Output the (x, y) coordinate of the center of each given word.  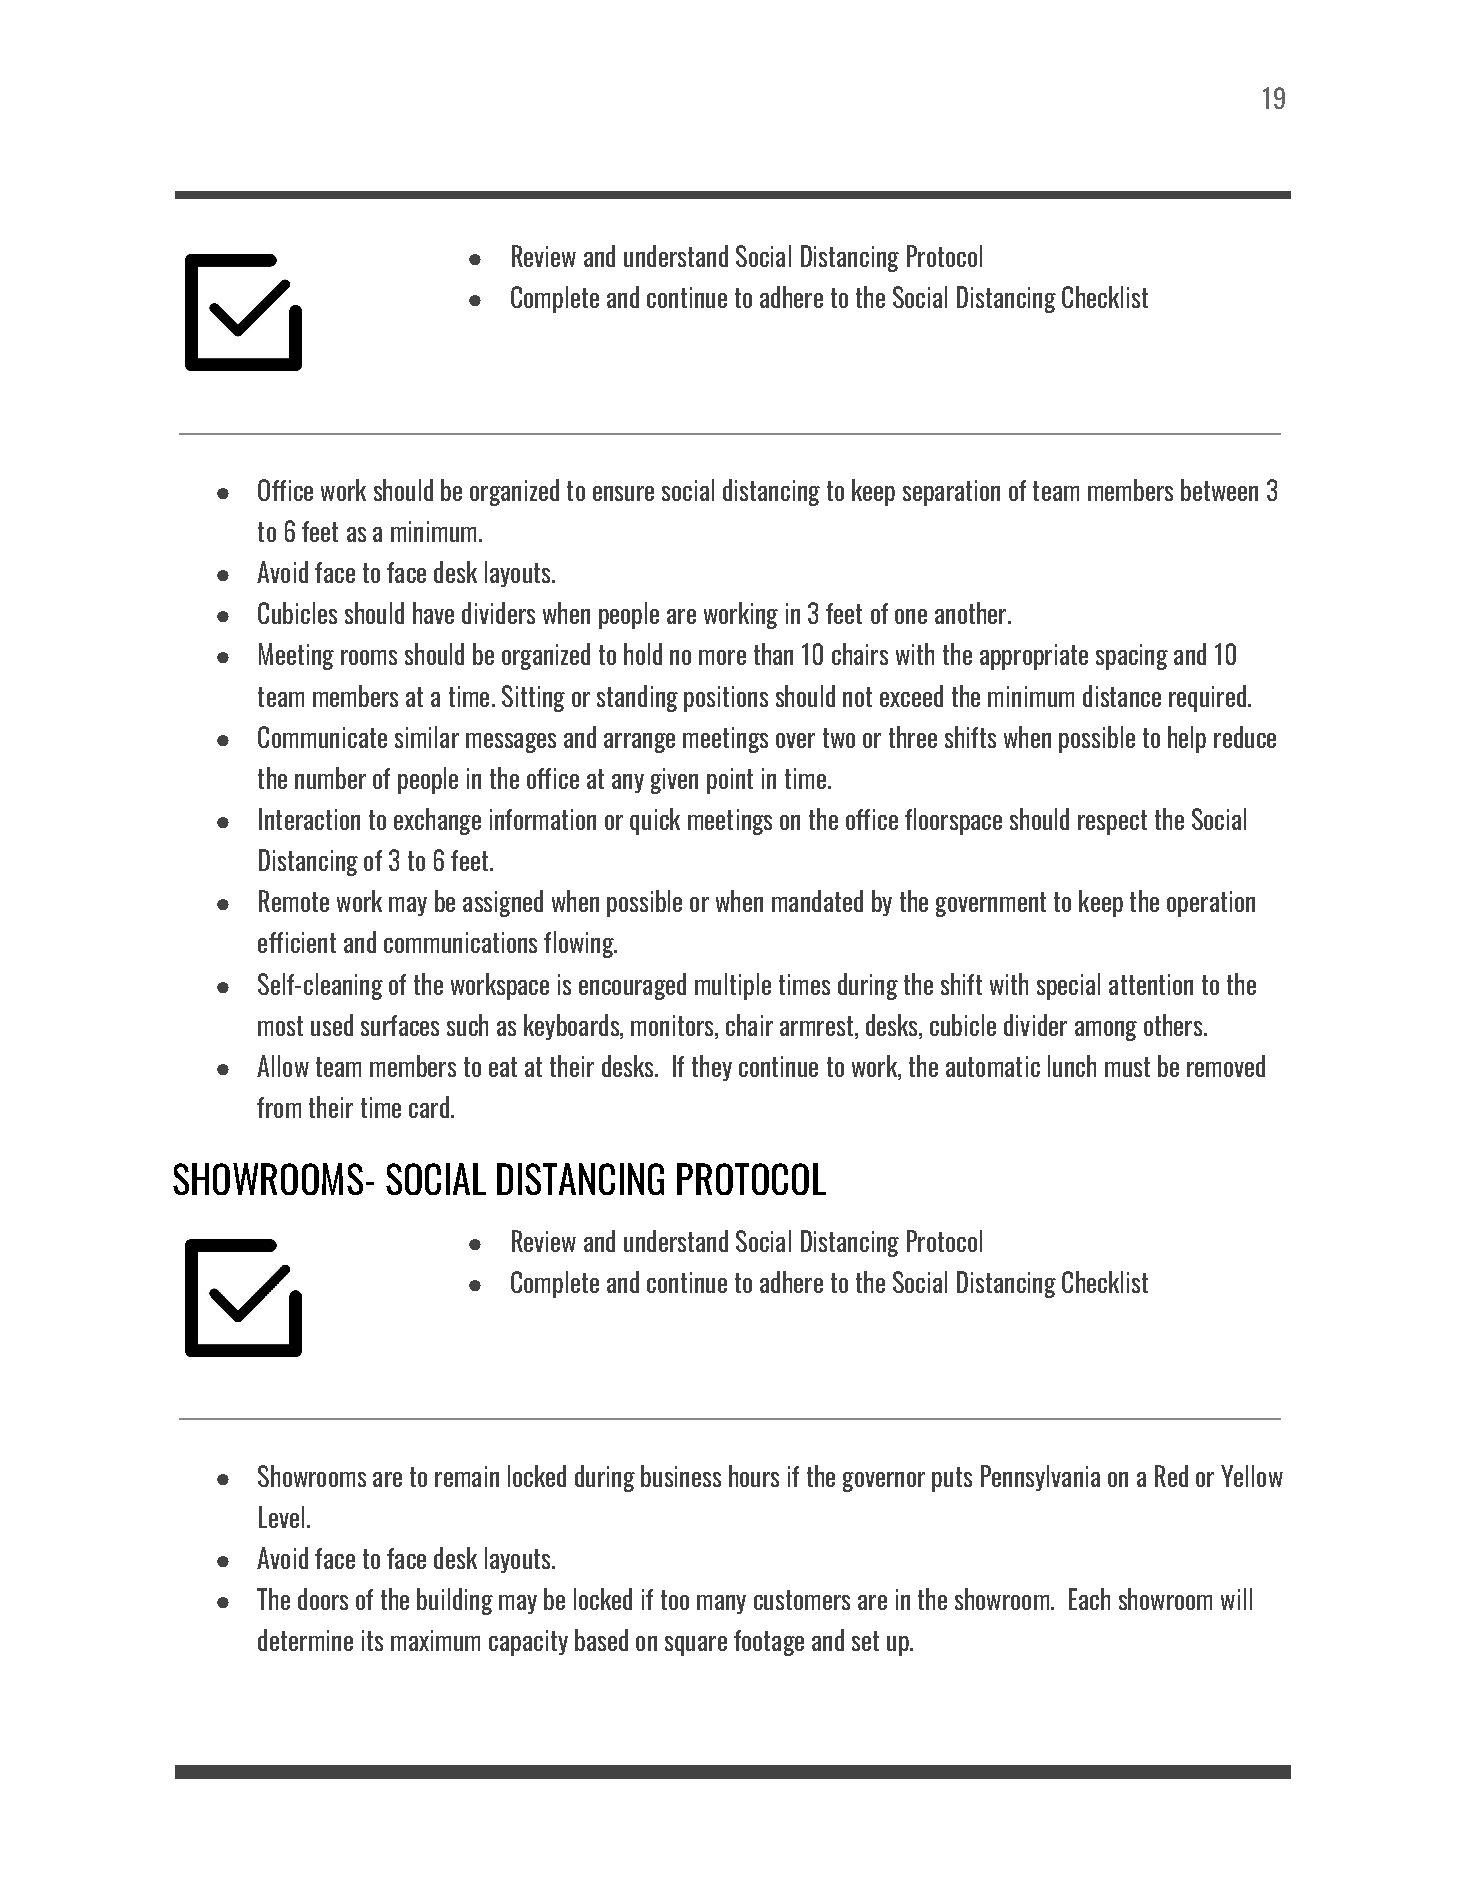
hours (754, 1476)
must (1127, 1067)
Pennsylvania (1040, 1478)
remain (467, 1476)
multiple (733, 986)
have (433, 613)
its (372, 1640)
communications (460, 942)
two (839, 738)
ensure (623, 493)
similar (427, 737)
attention (1151, 984)
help (1187, 739)
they (712, 1068)
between (1219, 490)
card (429, 1107)
